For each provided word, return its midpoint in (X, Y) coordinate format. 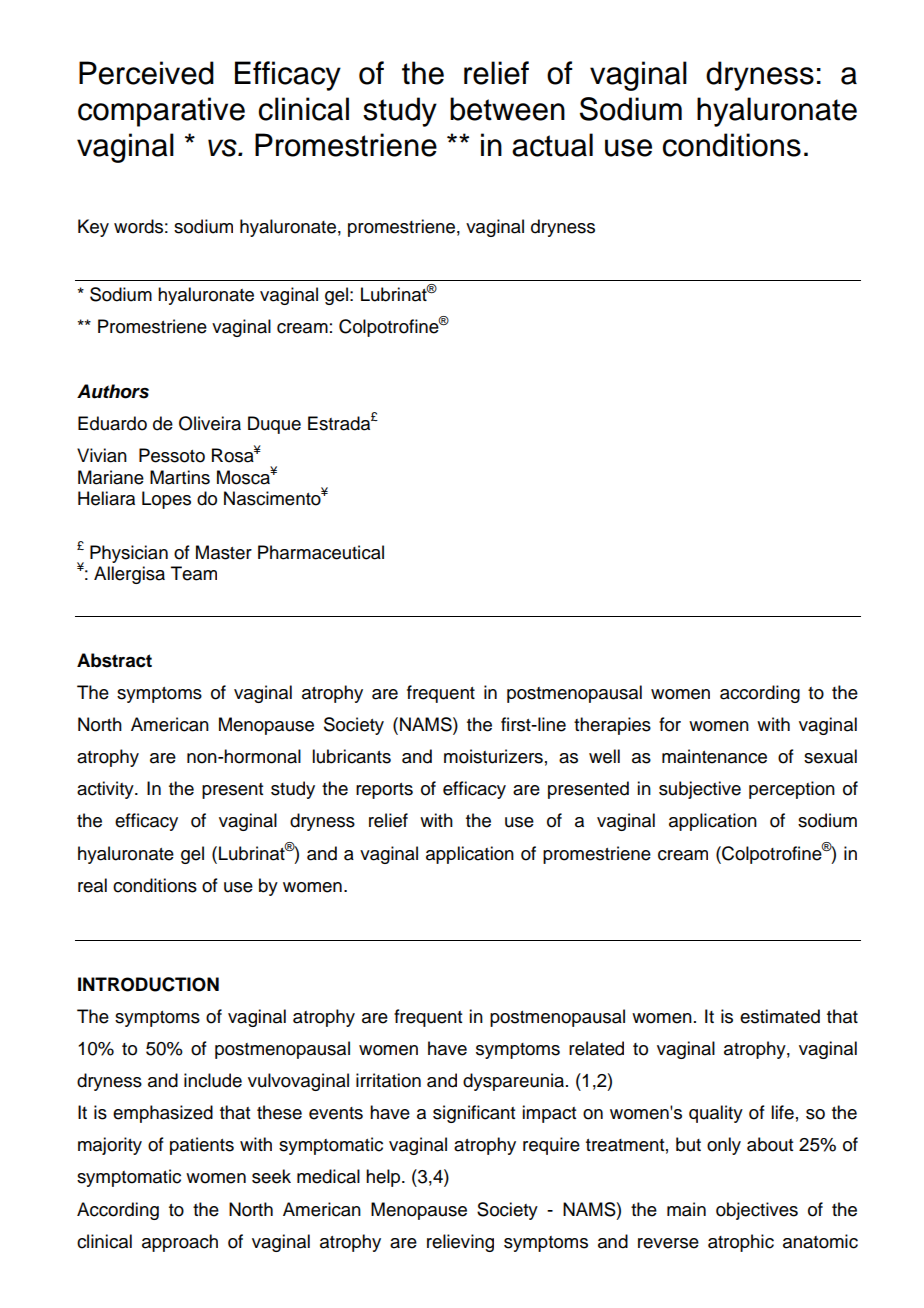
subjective (700, 790)
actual (552, 145)
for (670, 724)
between (507, 109)
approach (180, 1243)
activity (106, 790)
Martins (180, 477)
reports (384, 791)
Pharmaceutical (321, 552)
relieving (460, 1243)
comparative (161, 112)
